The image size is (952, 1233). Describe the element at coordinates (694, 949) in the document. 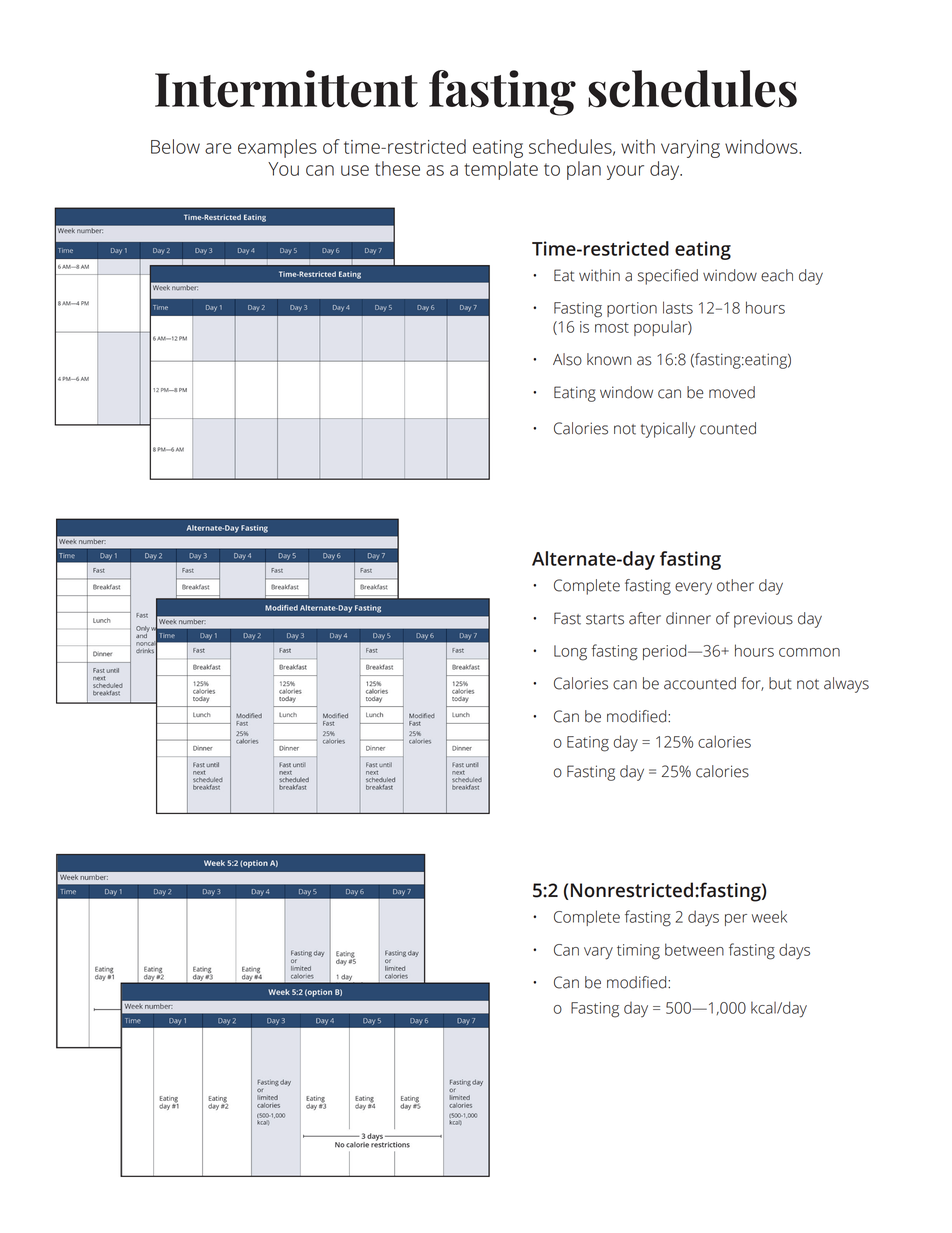

I see `between` at that location.
